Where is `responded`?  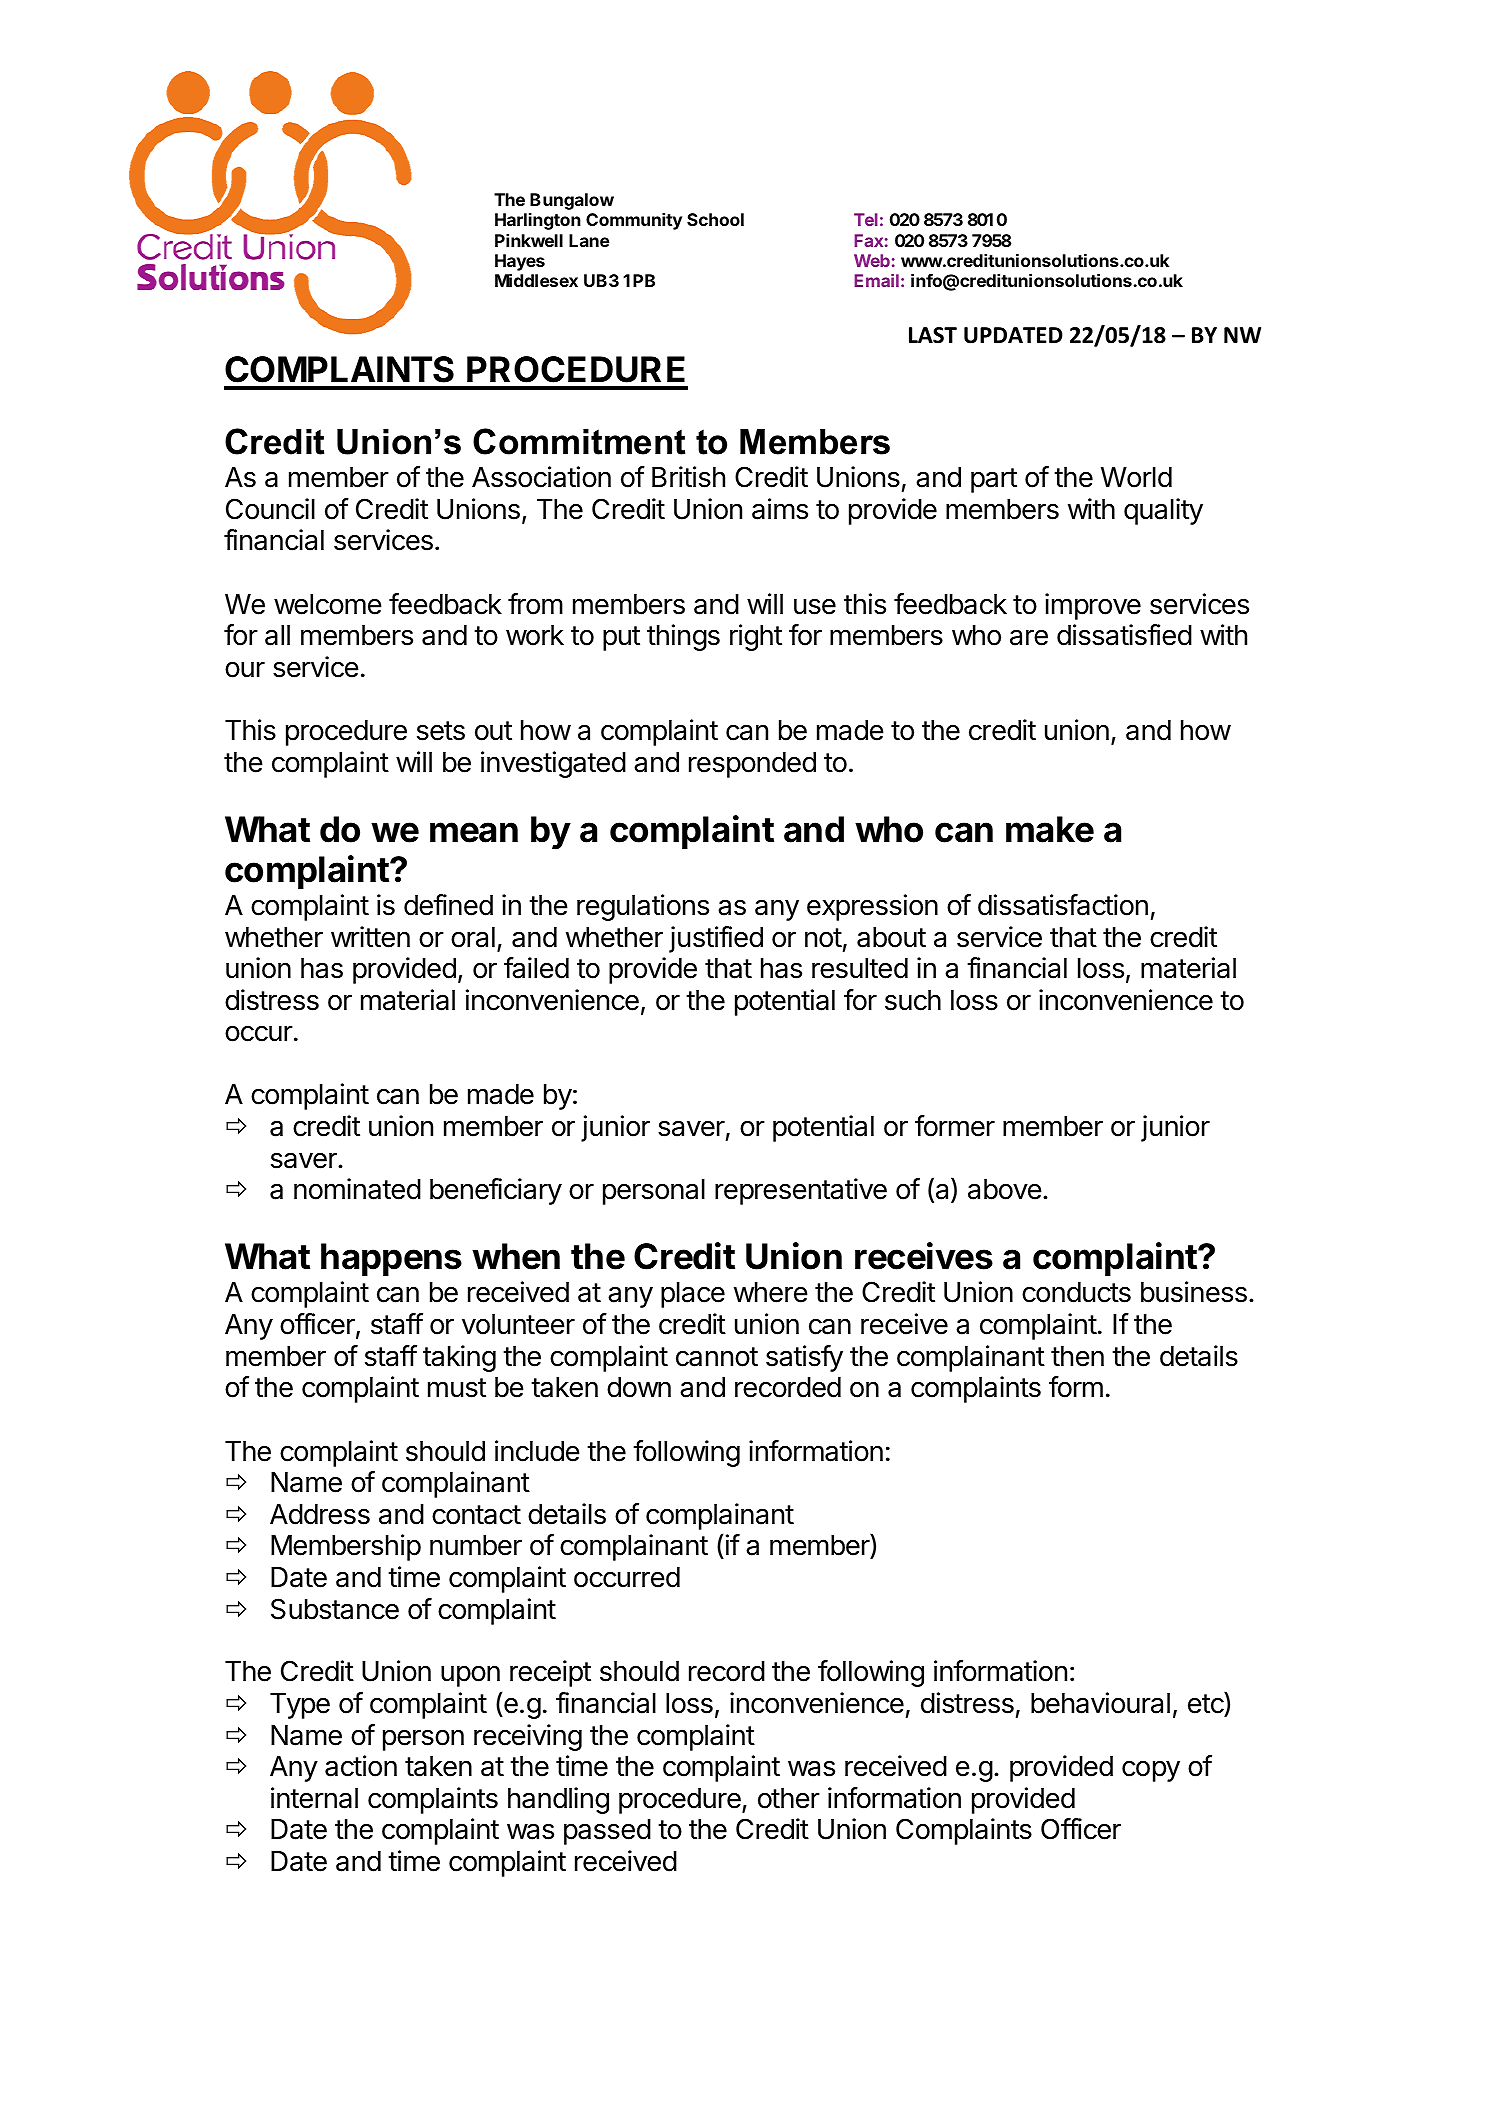
responded is located at coordinates (752, 765).
